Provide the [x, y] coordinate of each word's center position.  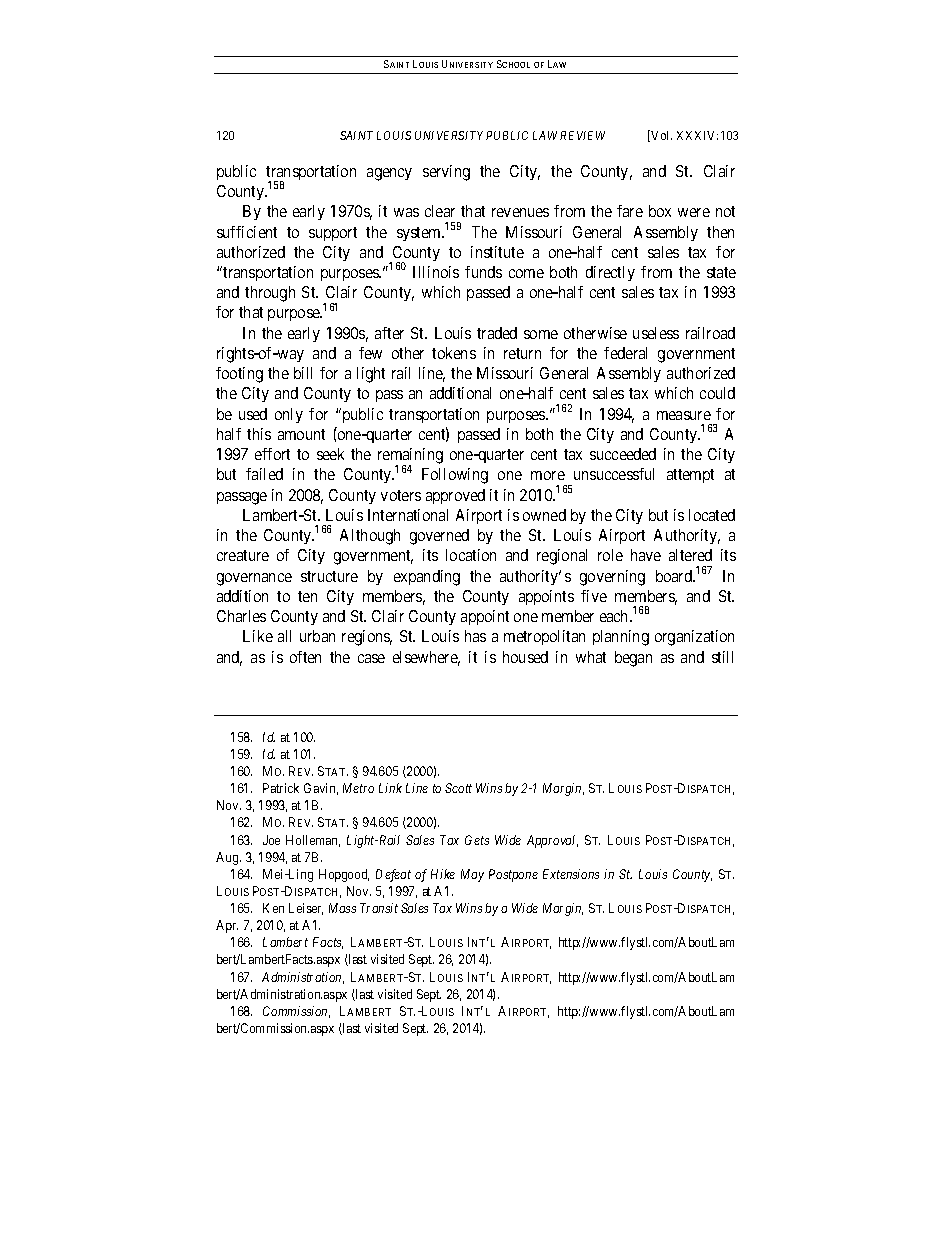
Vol [661, 135]
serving [446, 173]
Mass [342, 908]
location [471, 555]
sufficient [247, 232]
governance [254, 579]
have [646, 555]
